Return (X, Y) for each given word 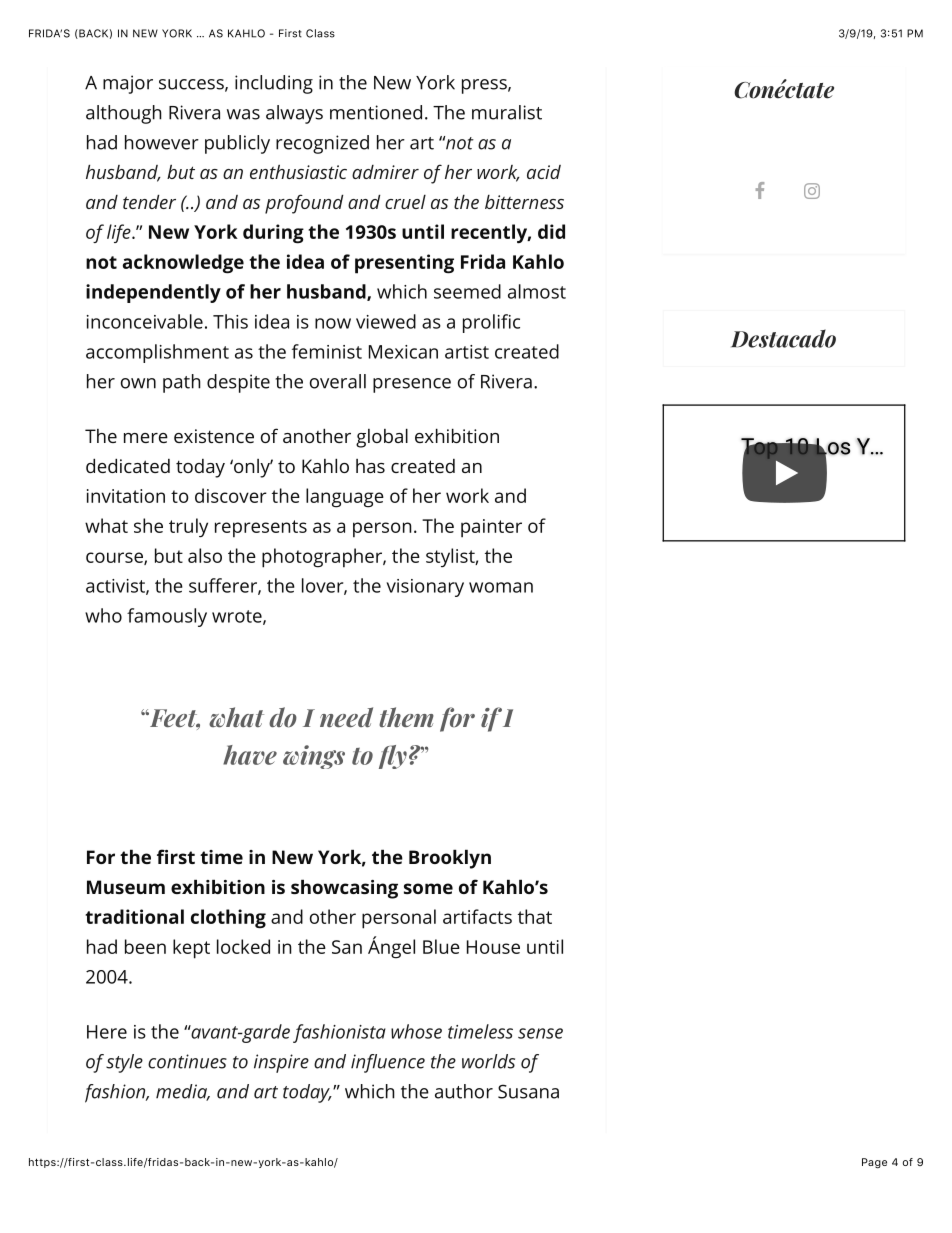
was (243, 114)
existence (214, 436)
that (535, 916)
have (250, 755)
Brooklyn (450, 859)
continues (187, 1061)
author (464, 1091)
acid (544, 172)
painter (491, 528)
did (551, 231)
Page (874, 1163)
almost (537, 291)
